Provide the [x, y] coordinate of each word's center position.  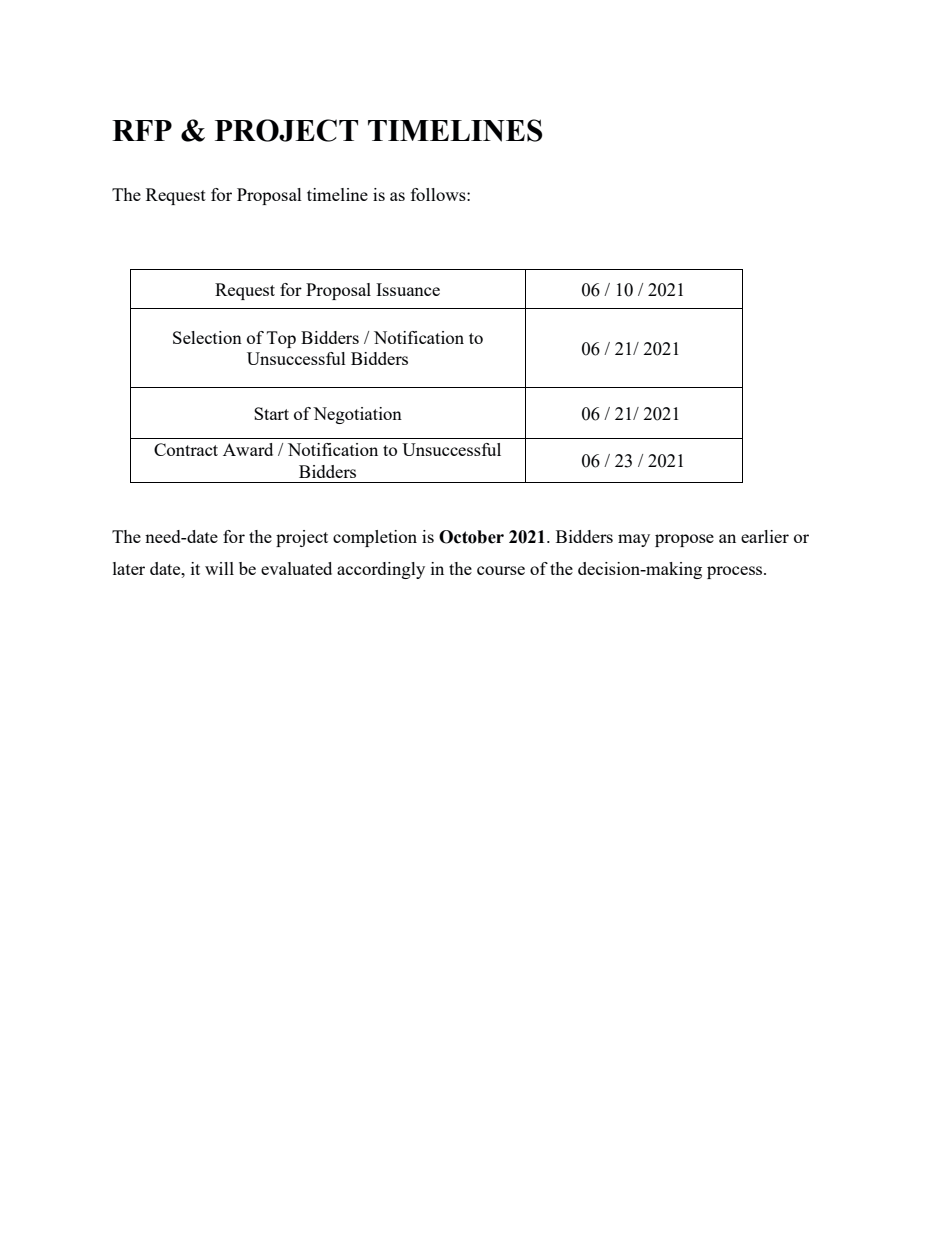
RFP [142, 130]
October [471, 537]
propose [684, 540]
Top [281, 339]
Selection [207, 337]
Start [271, 413]
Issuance [408, 289]
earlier [765, 536]
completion [375, 538]
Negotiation [357, 415]
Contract [186, 449]
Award [248, 449]
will [219, 568]
